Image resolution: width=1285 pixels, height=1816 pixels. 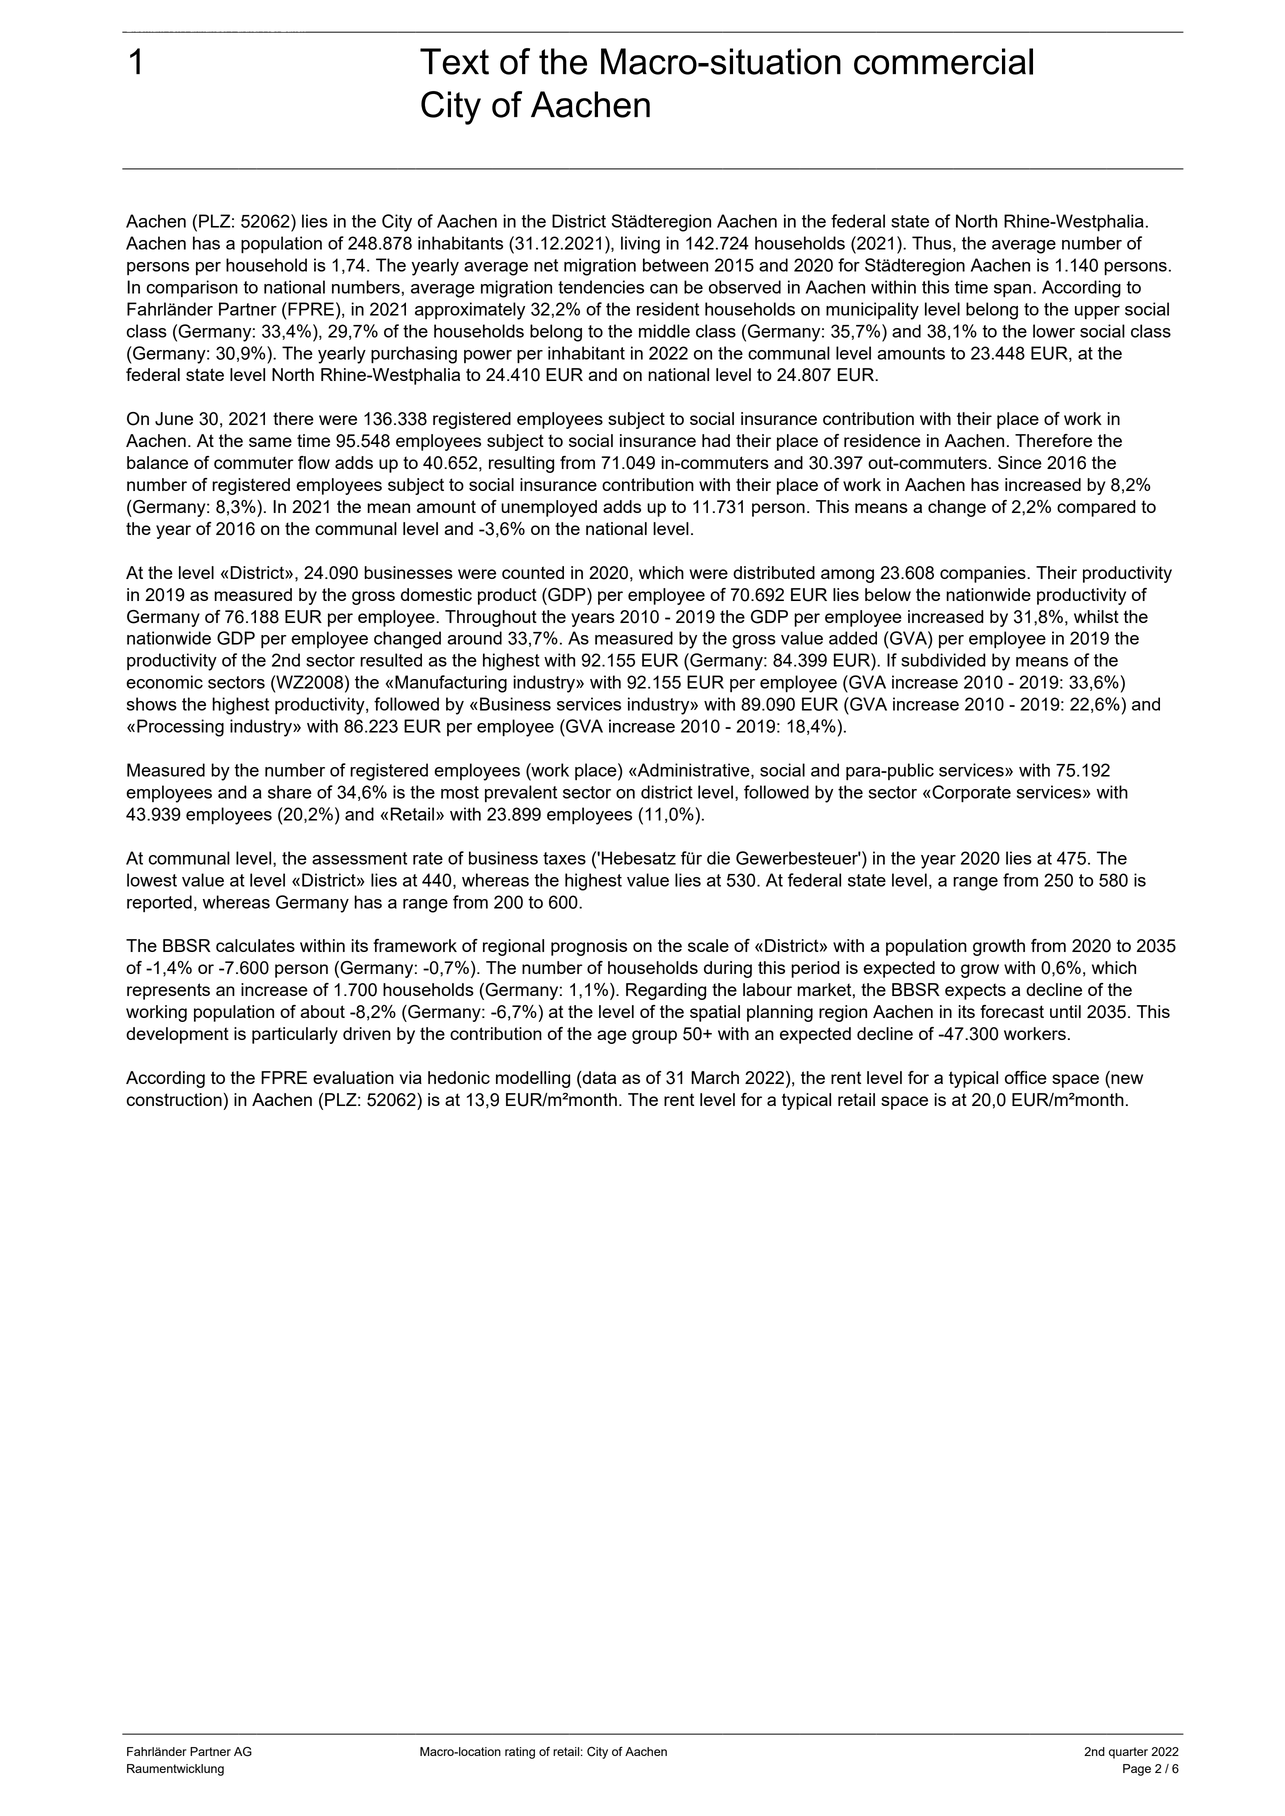 I want to click on commercial, so click(x=943, y=61).
